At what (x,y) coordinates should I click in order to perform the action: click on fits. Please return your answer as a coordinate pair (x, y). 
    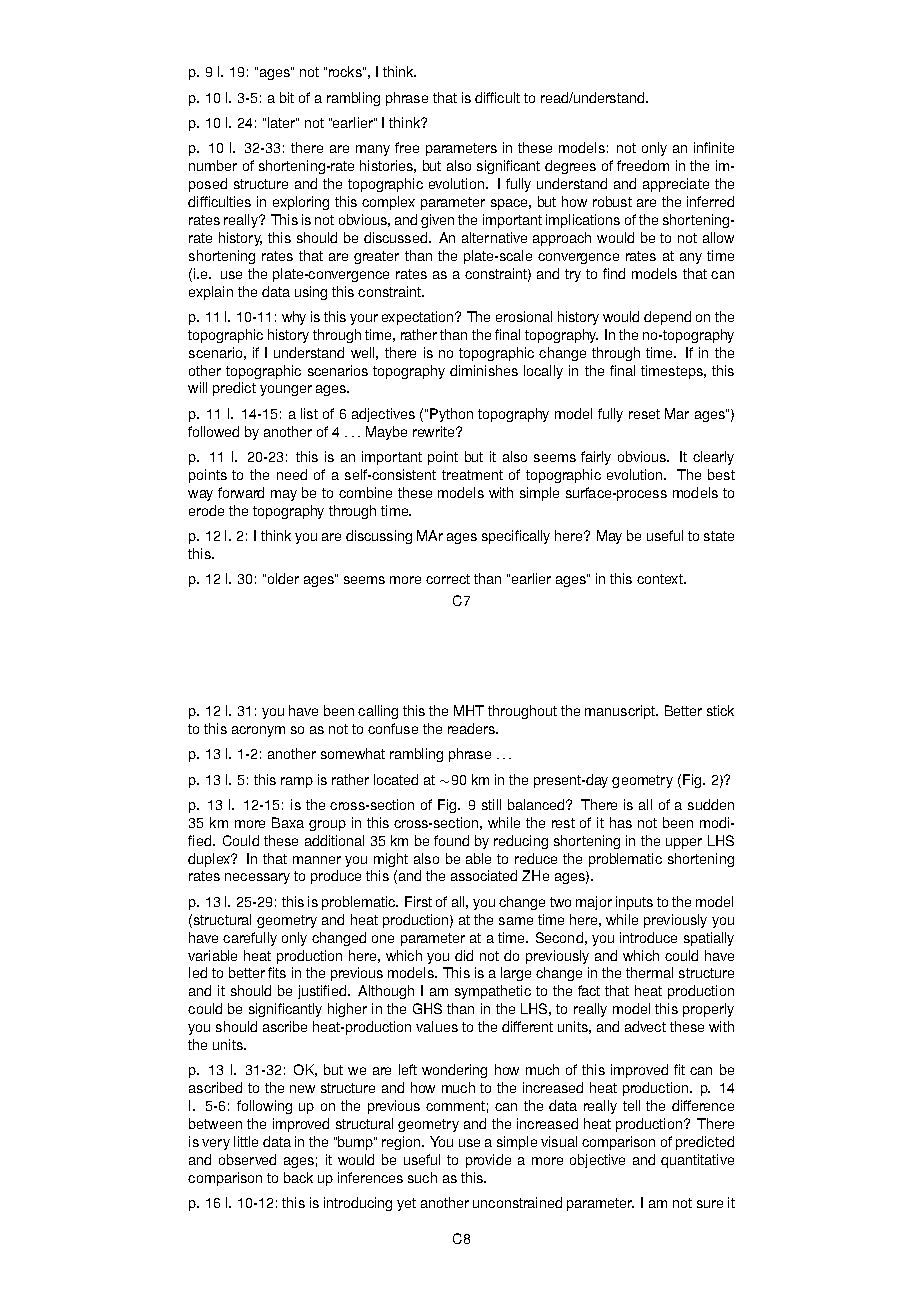
    Looking at the image, I should click on (277, 972).
